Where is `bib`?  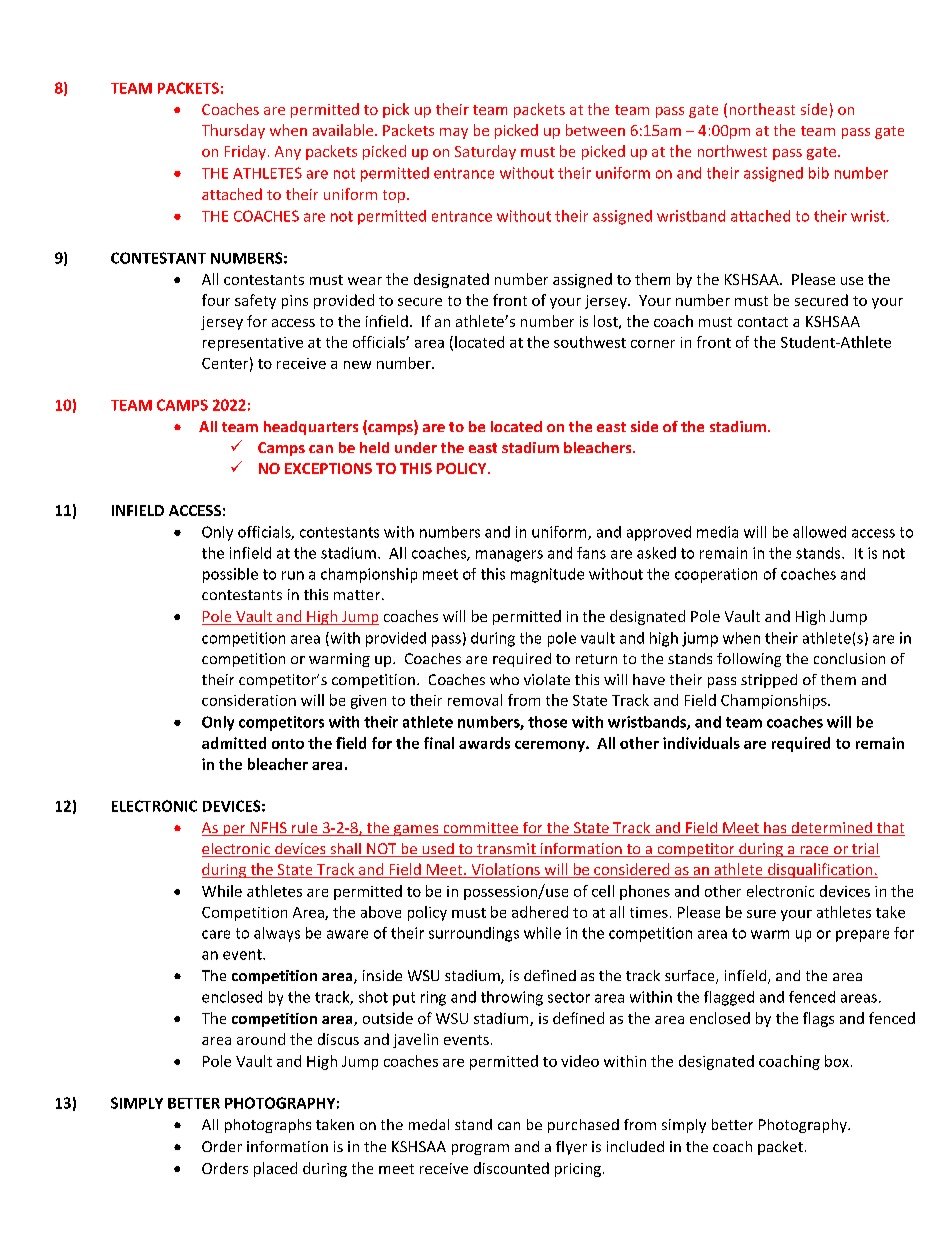 bib is located at coordinates (819, 173).
